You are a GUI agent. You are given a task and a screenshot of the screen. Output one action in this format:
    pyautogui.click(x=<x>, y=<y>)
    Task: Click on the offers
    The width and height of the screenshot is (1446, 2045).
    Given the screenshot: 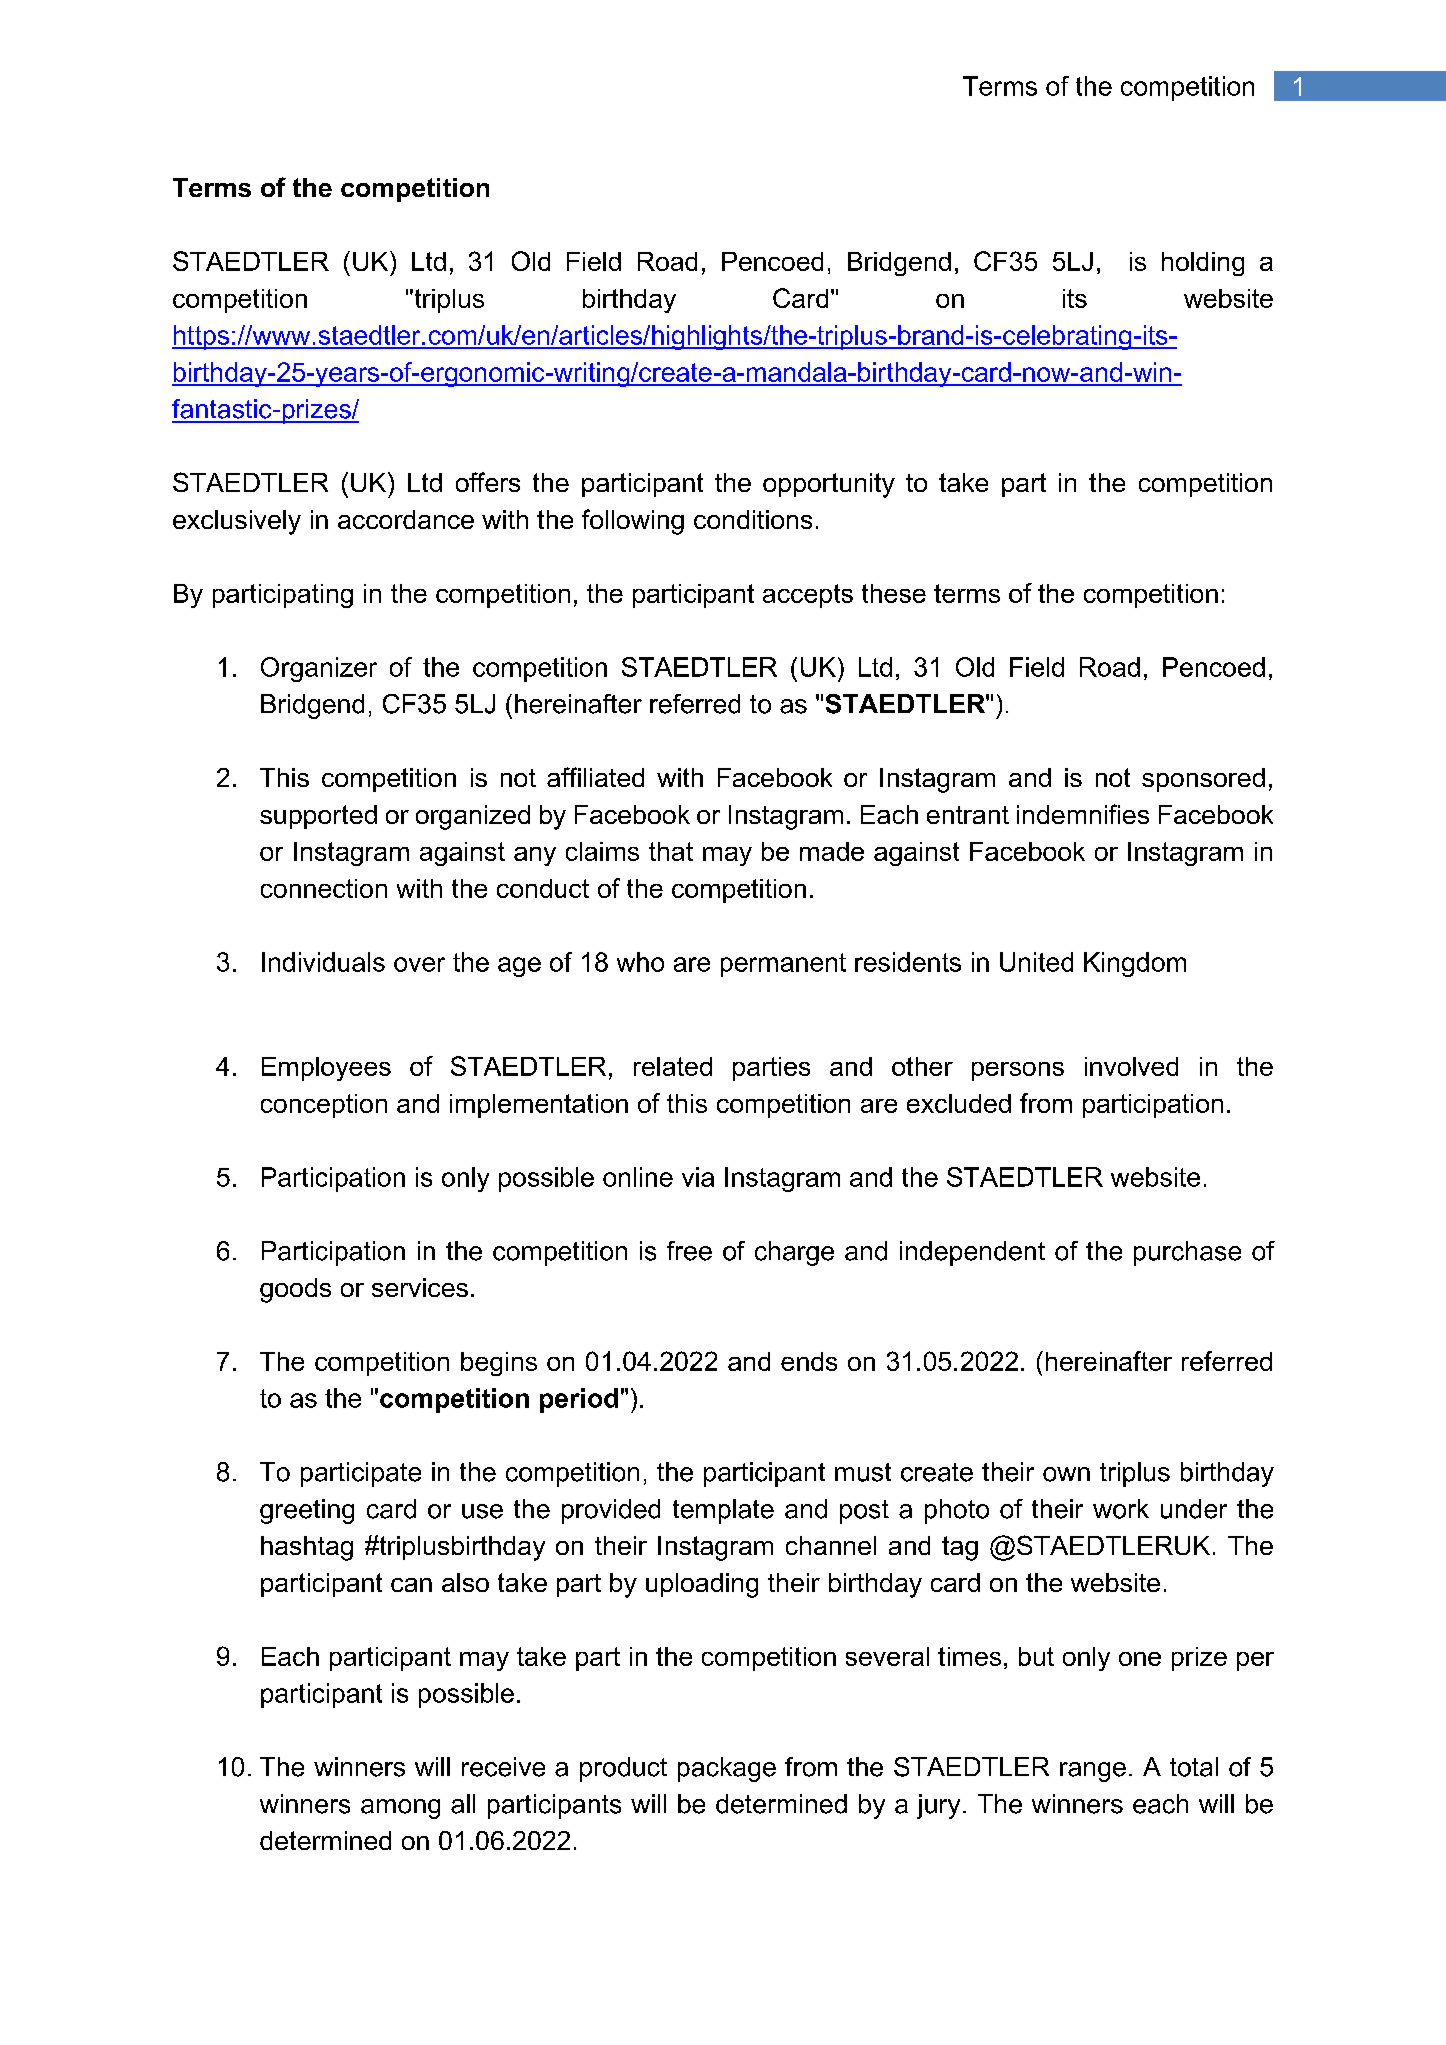 What is the action you would take?
    pyautogui.click(x=488, y=482)
